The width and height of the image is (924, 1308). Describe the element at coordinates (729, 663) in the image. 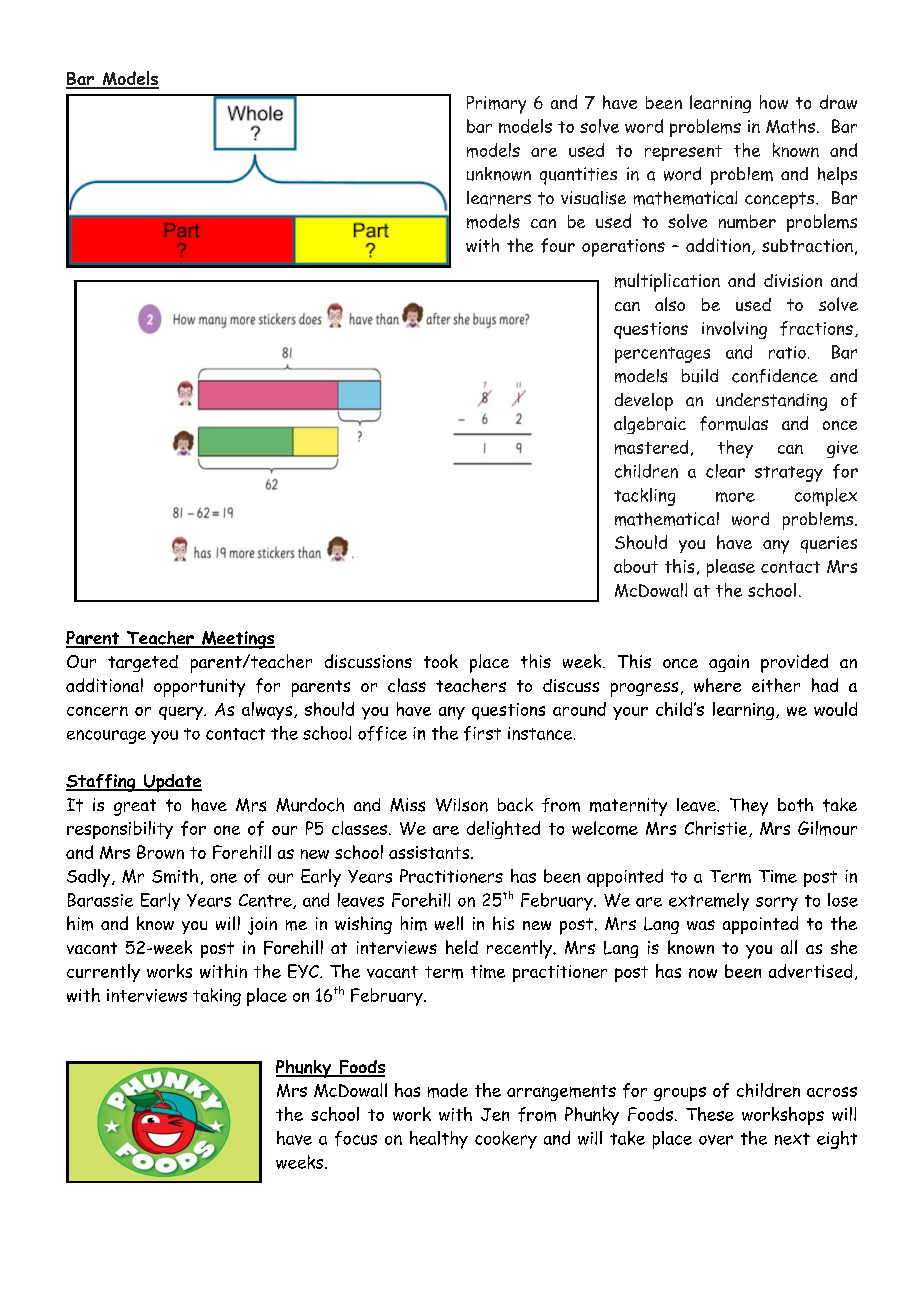

I see `again` at that location.
